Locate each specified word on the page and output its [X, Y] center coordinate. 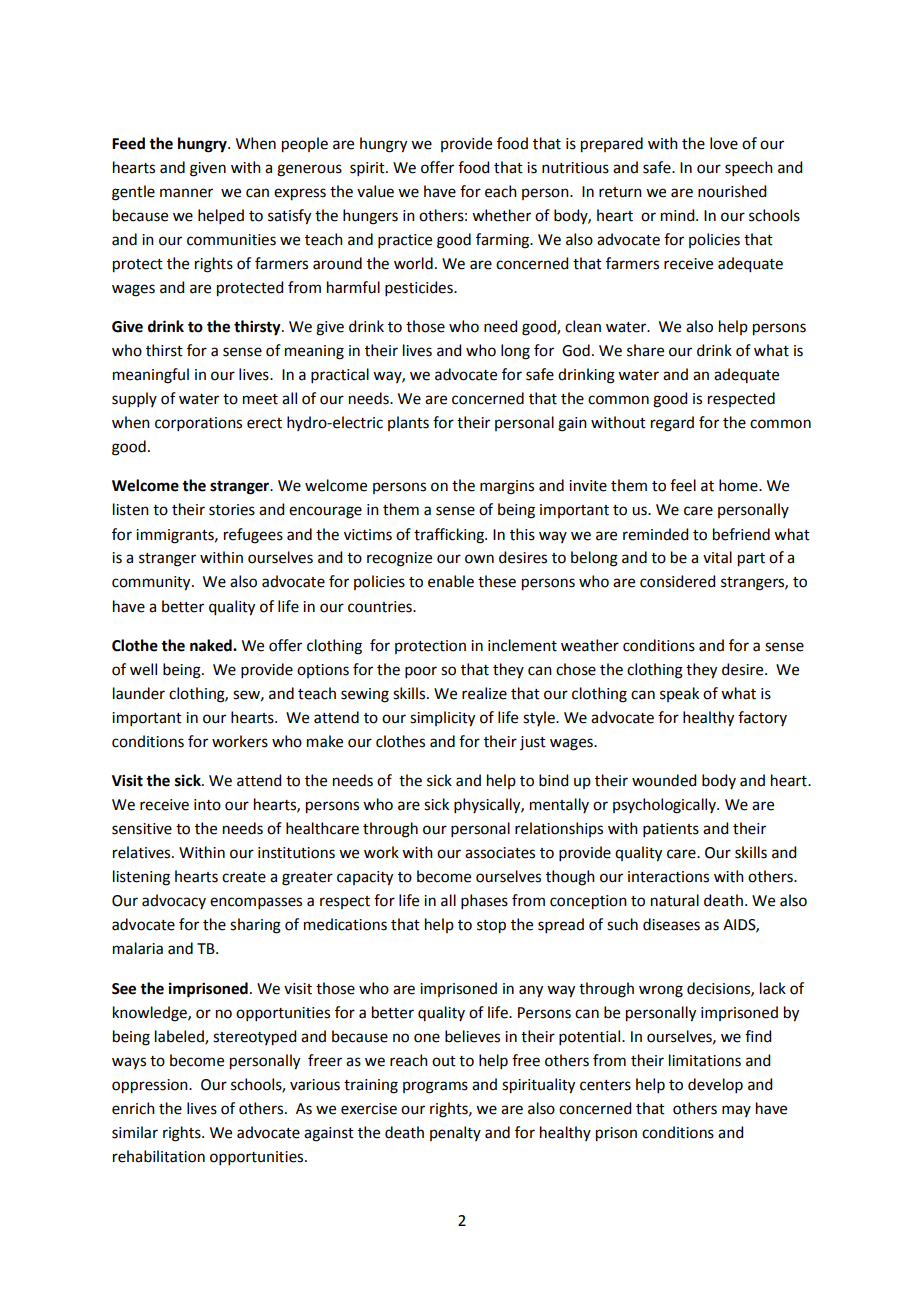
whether [501, 215]
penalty [455, 1133]
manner [186, 193]
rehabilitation [159, 1156]
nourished [732, 191]
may [736, 1111]
